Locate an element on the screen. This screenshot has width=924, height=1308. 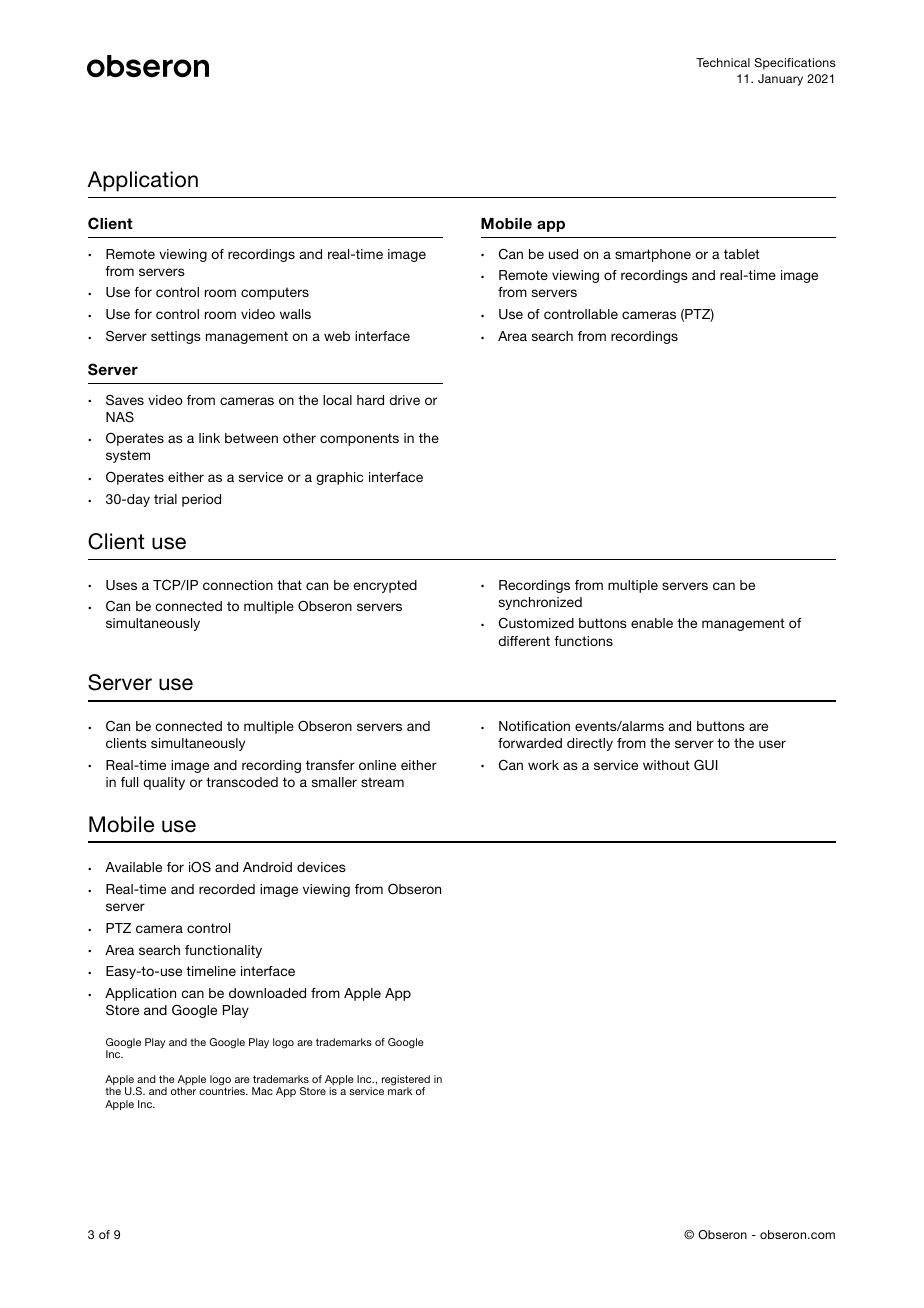
connection is located at coordinates (238, 585).
